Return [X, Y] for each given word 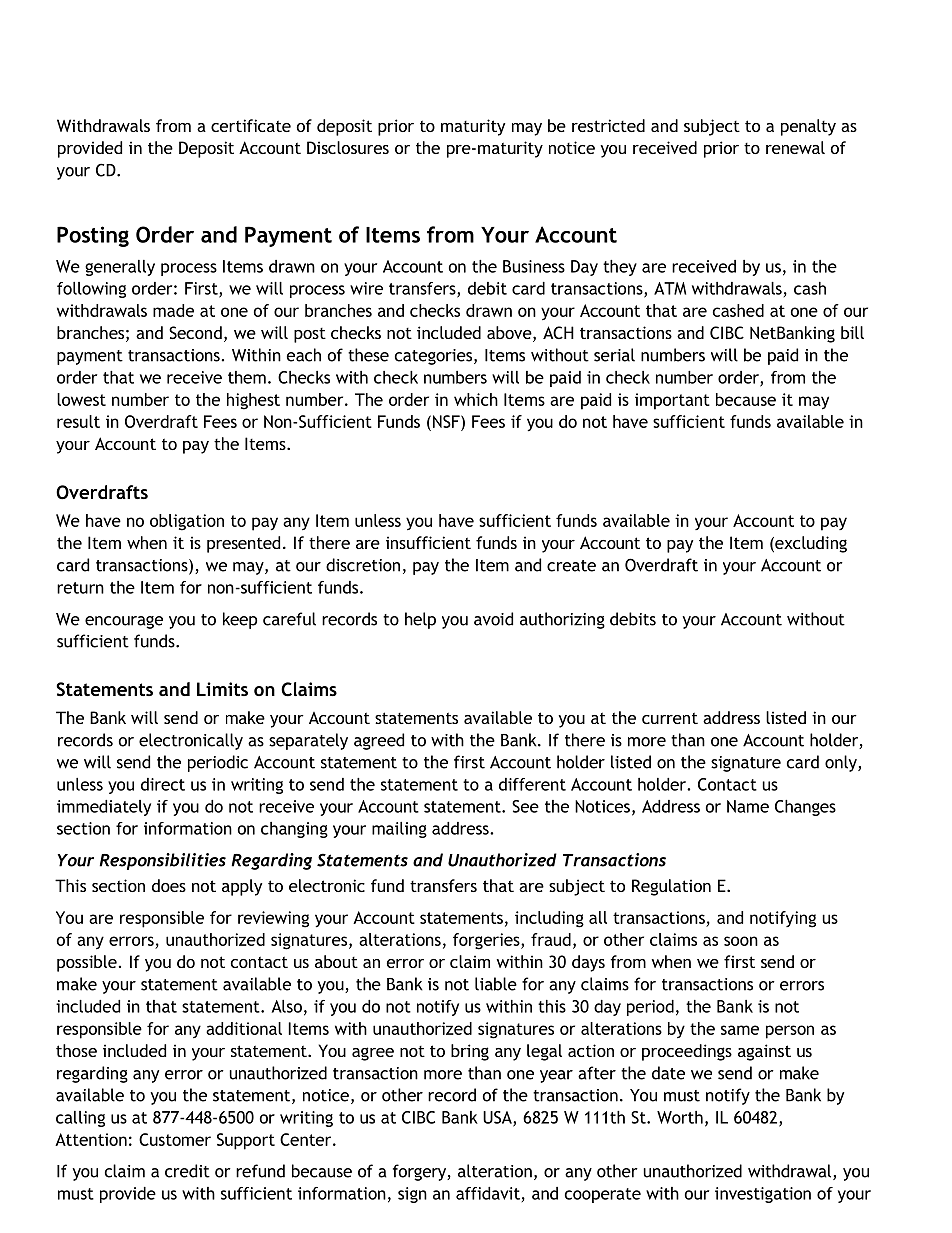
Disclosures [348, 147]
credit [187, 1171]
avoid [493, 619]
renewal [795, 147]
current [670, 718]
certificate [251, 125]
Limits [222, 689]
